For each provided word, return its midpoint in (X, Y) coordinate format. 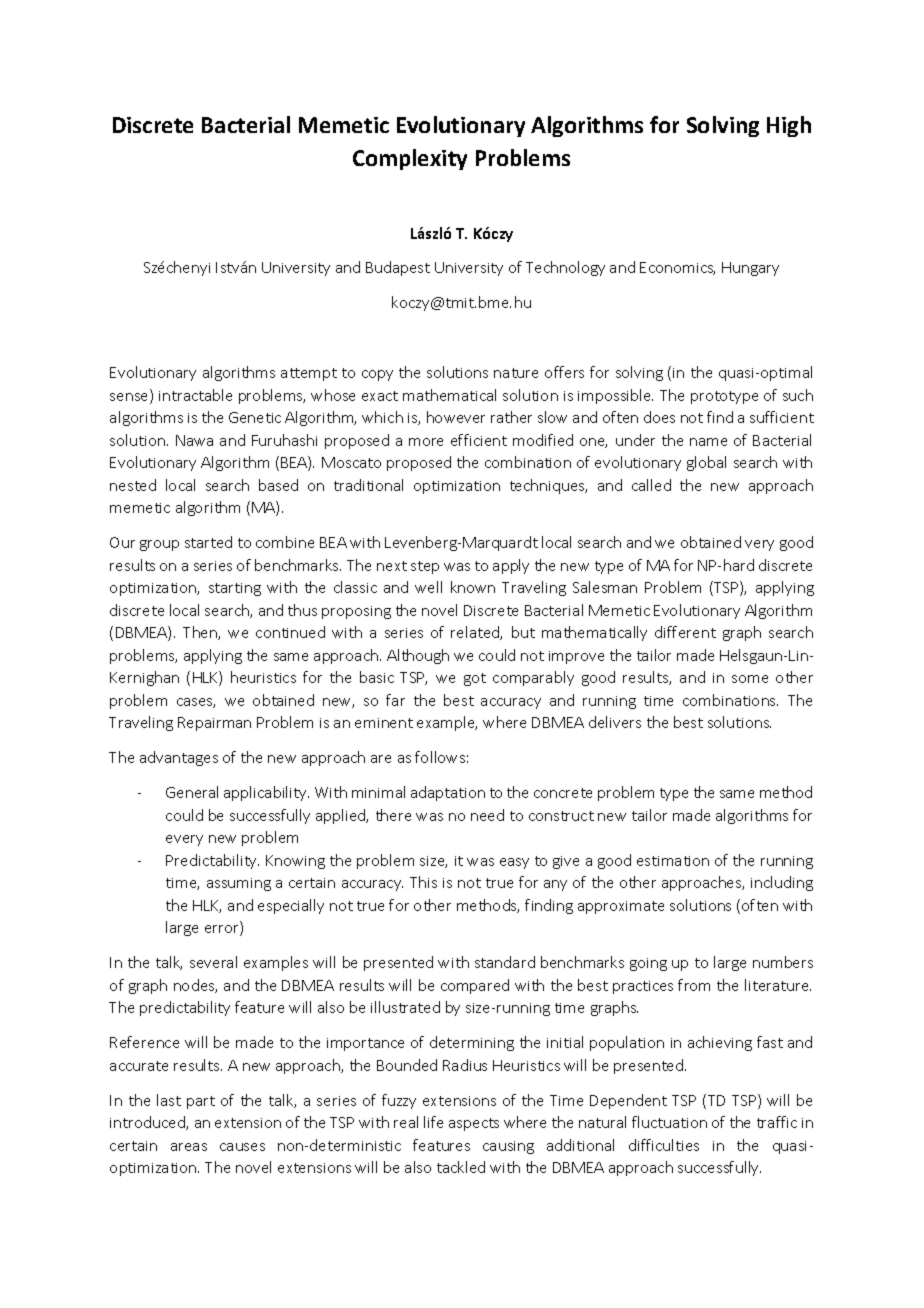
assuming (239, 884)
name (708, 442)
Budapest (398, 268)
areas (189, 1147)
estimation (673, 861)
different (685, 632)
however (456, 417)
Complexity (410, 159)
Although (418, 656)
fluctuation (669, 1122)
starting (235, 589)
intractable (195, 395)
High (789, 126)
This (423, 882)
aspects (474, 1124)
